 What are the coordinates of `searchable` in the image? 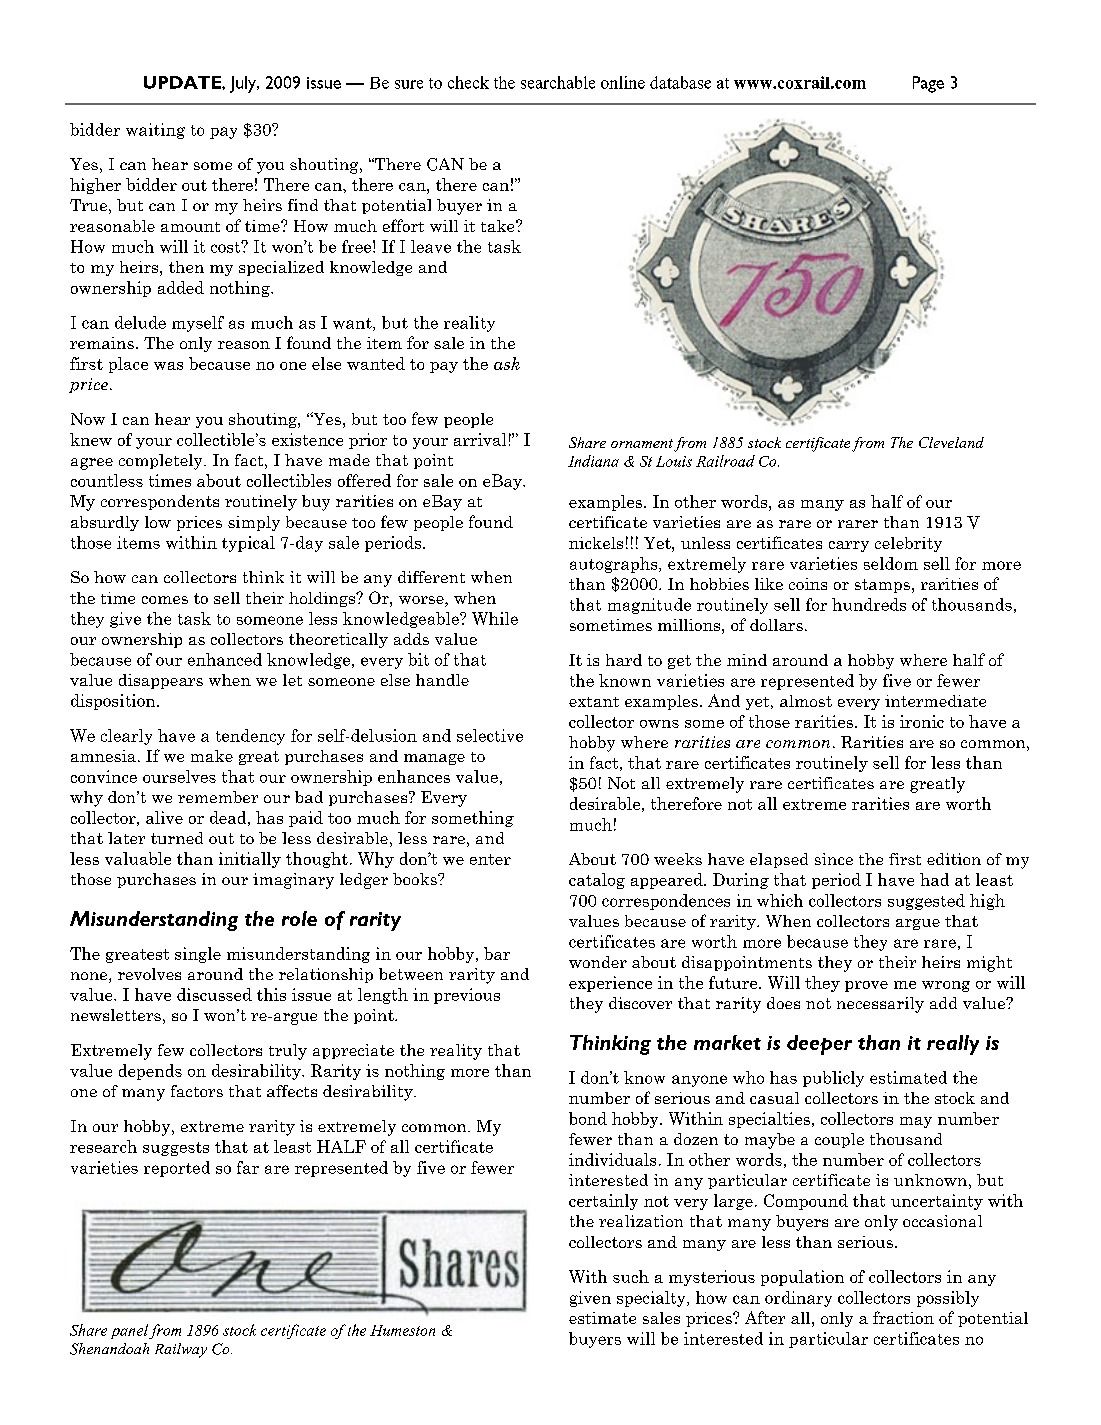 It's located at (558, 82).
